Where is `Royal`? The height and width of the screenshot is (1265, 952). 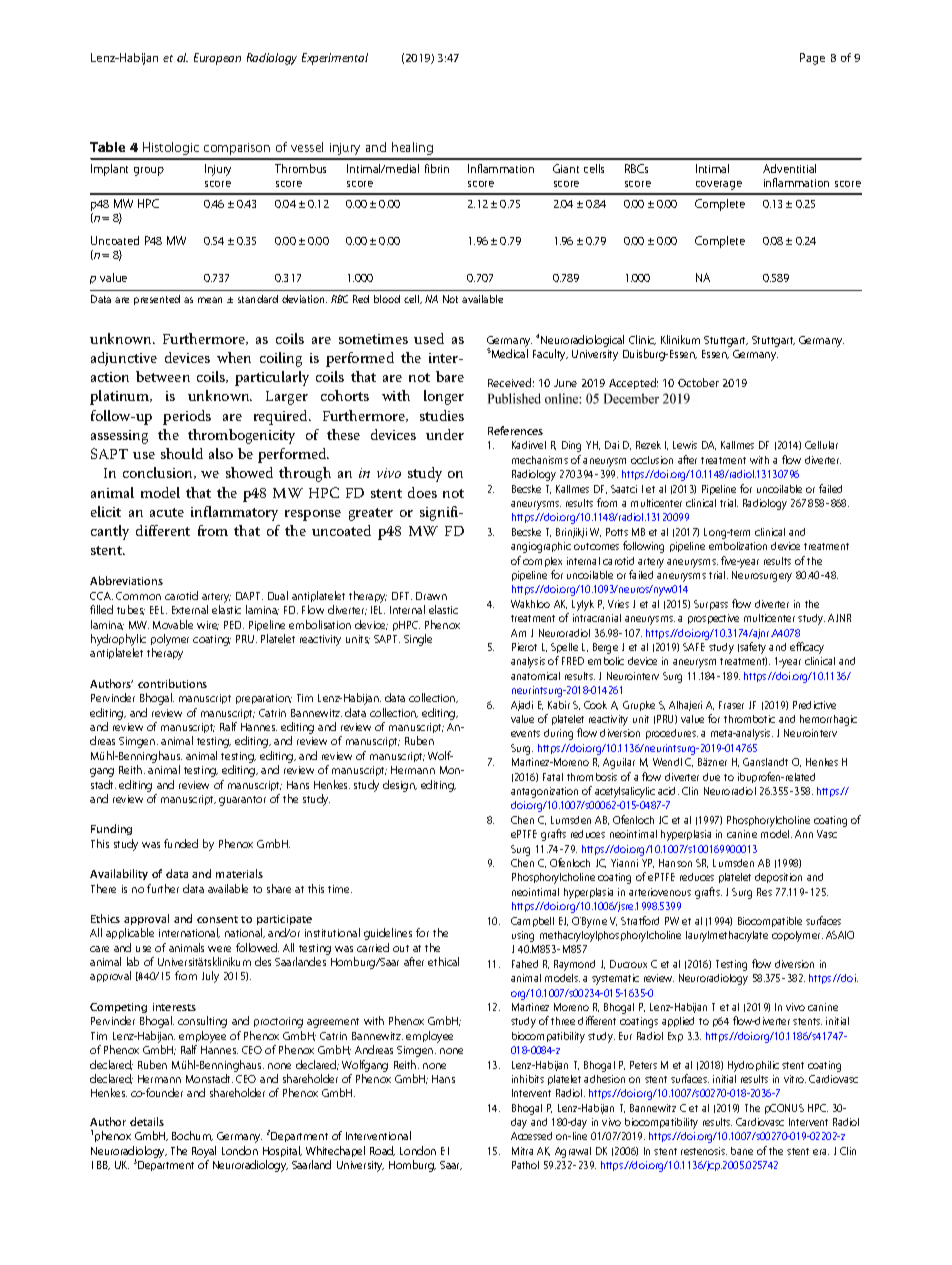 Royal is located at coordinates (204, 1152).
